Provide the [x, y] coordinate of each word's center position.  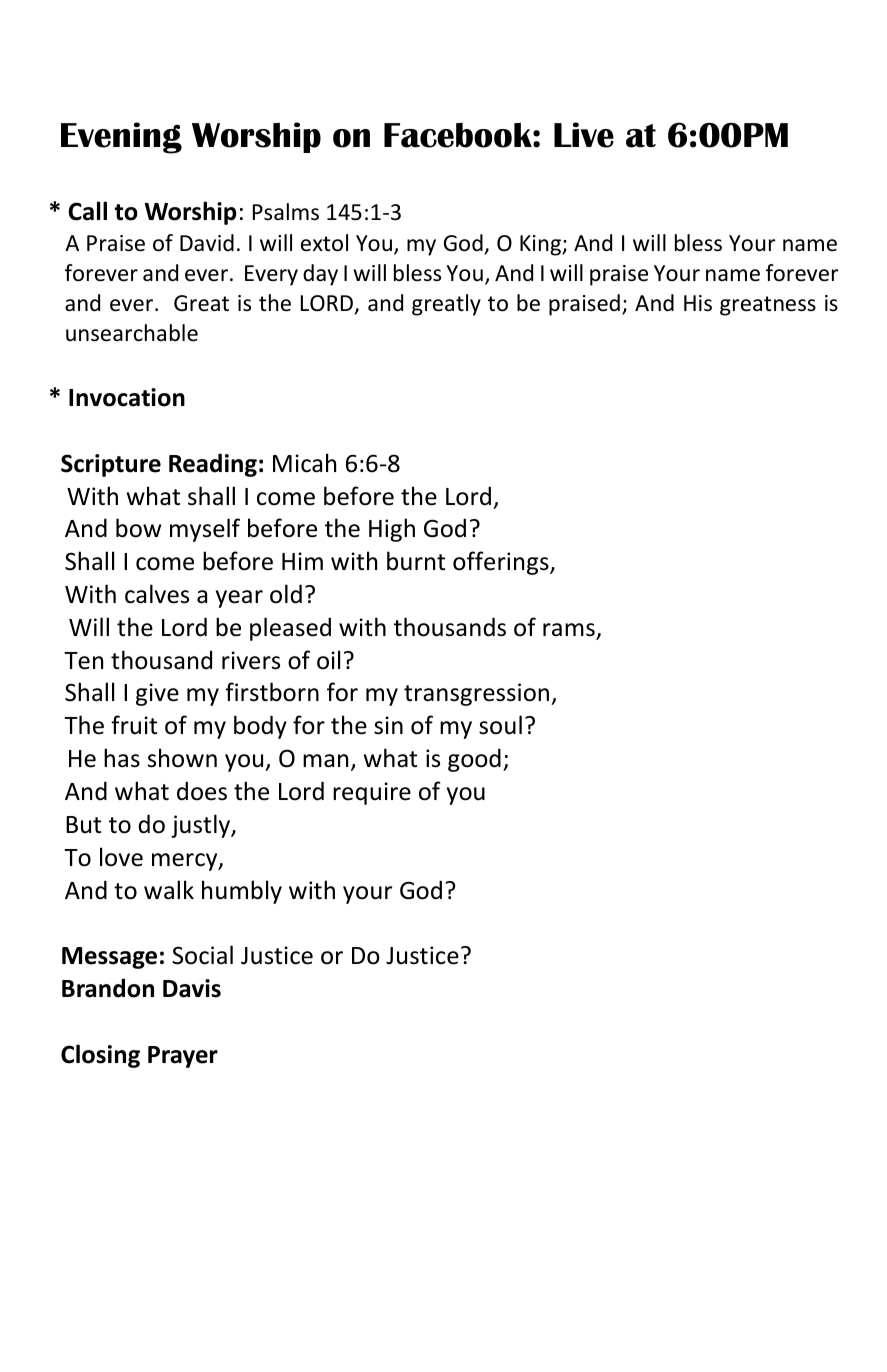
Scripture [111, 465]
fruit [134, 725]
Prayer [183, 1057]
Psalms [286, 212]
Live [584, 135]
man [325, 761]
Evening [121, 138]
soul [500, 725]
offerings [502, 563]
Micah [304, 463]
